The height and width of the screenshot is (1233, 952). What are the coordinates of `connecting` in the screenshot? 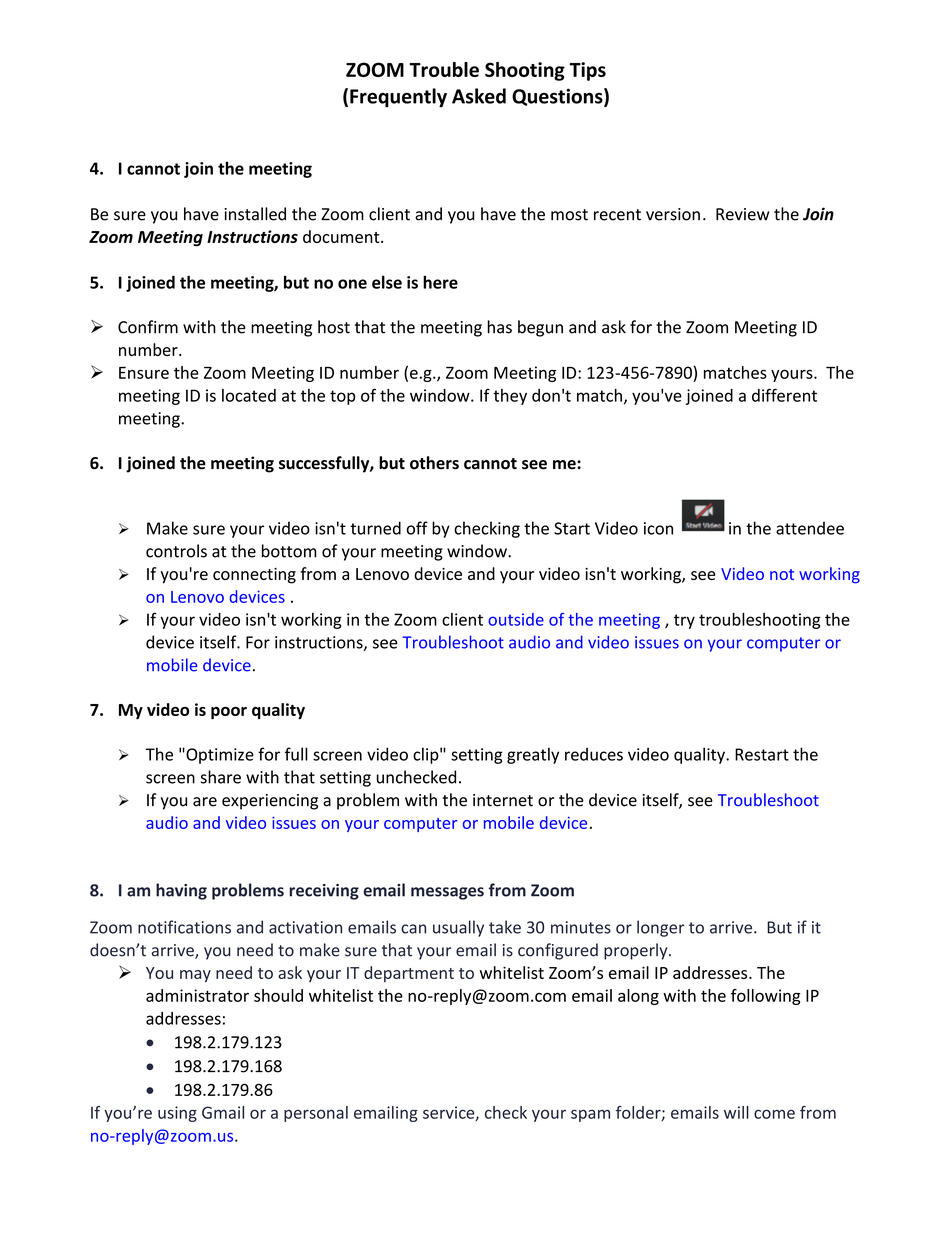 It's located at (254, 576).
